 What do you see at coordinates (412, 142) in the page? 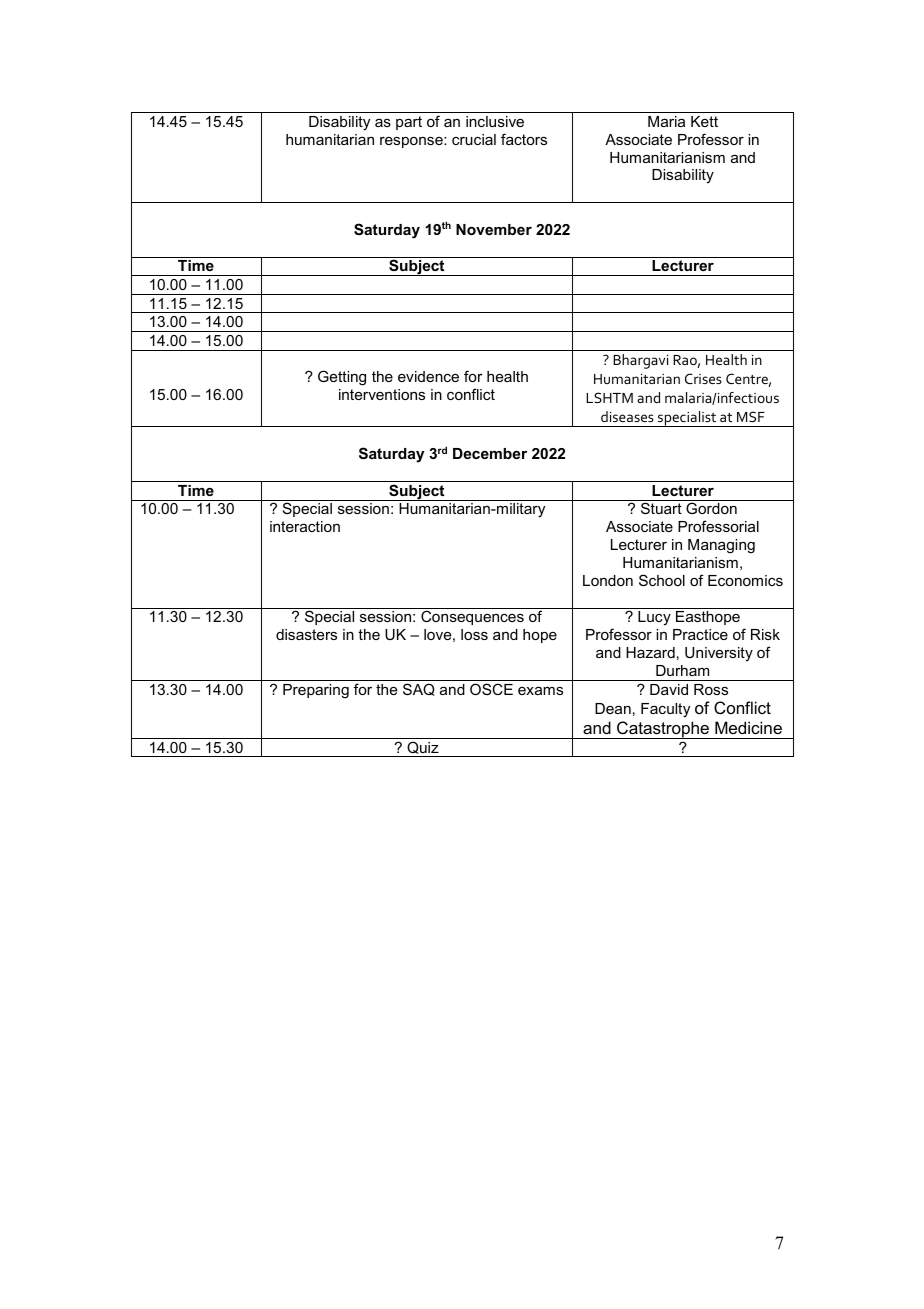
I see `response` at bounding box center [412, 142].
